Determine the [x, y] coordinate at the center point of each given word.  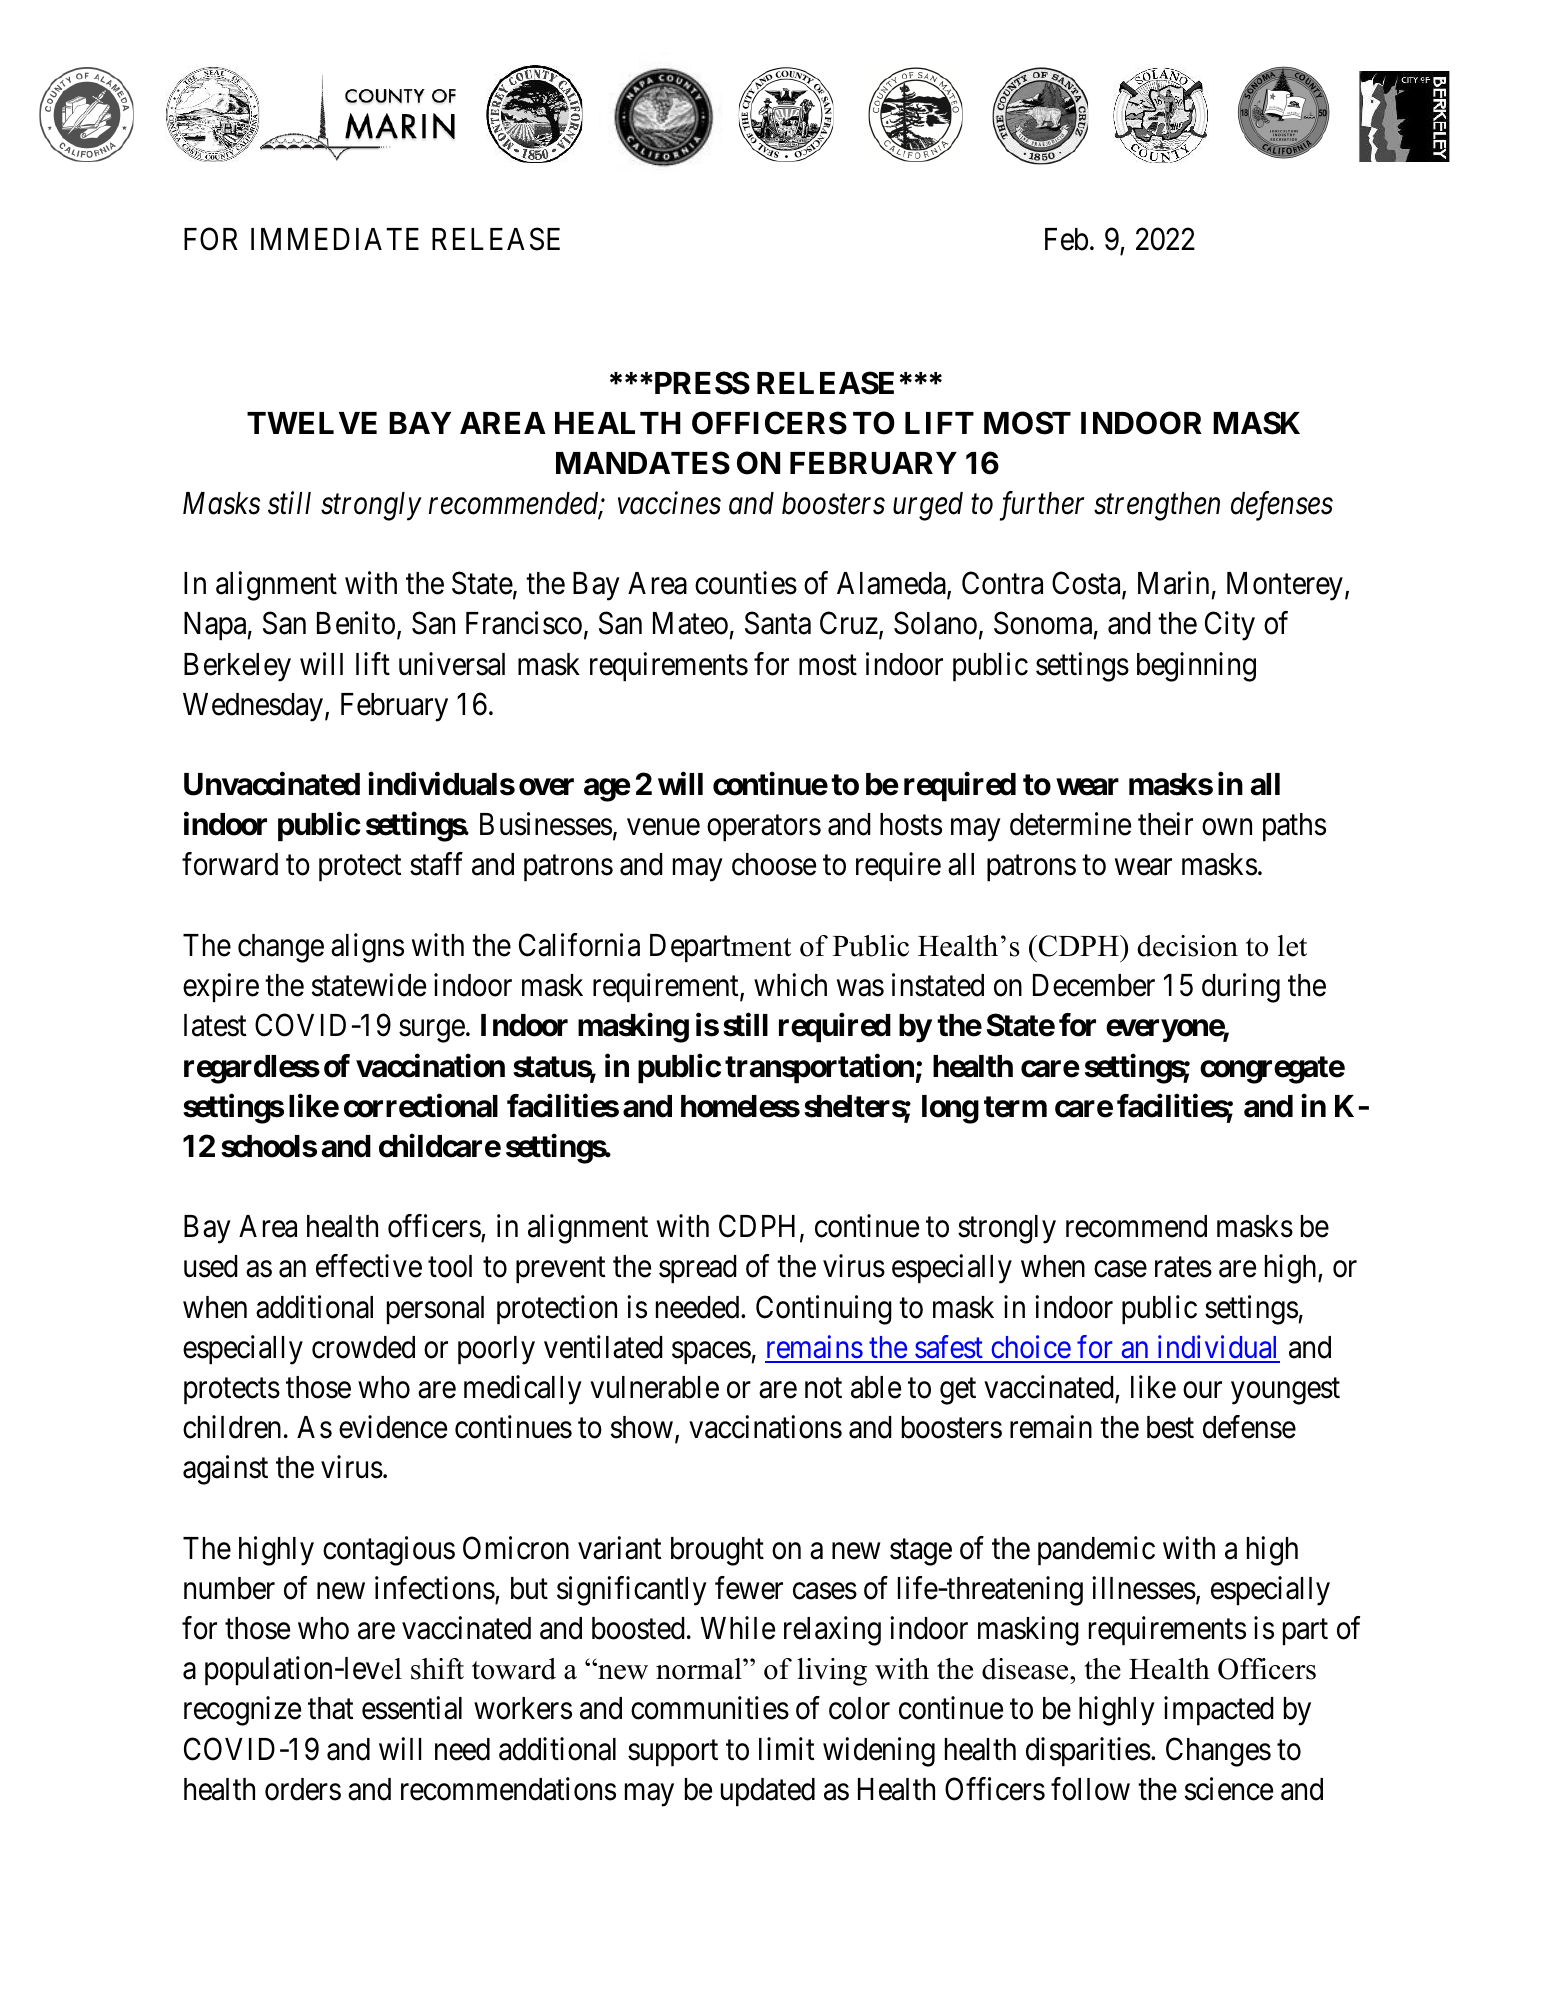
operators [764, 829]
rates [1183, 1268]
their [1165, 824]
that [330, 1708]
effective [369, 1266]
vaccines [669, 503]
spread [698, 1269]
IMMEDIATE [335, 239]
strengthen [1157, 506]
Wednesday [253, 707]
